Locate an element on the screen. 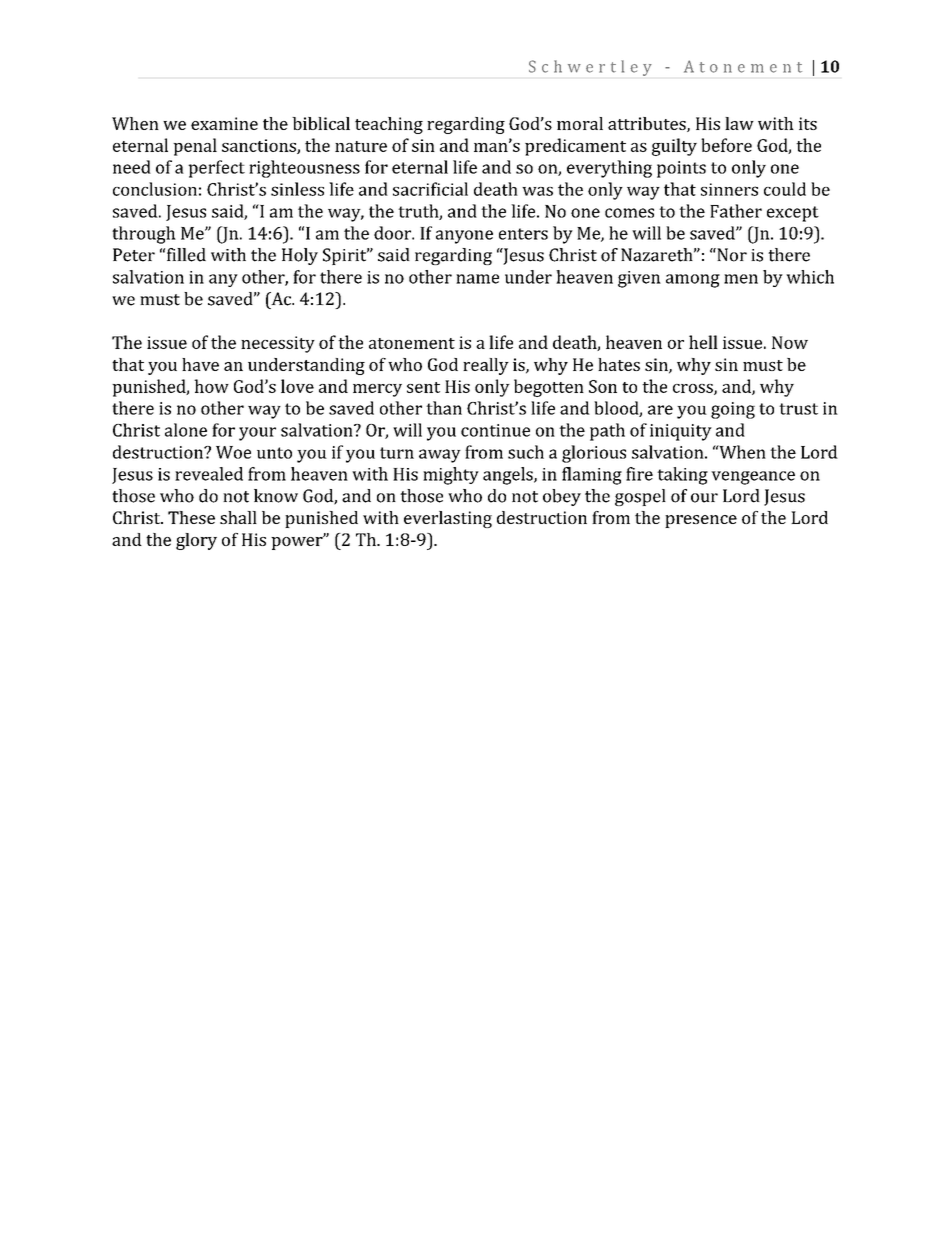 The image size is (952, 1233). everlasting is located at coordinates (448, 519).
